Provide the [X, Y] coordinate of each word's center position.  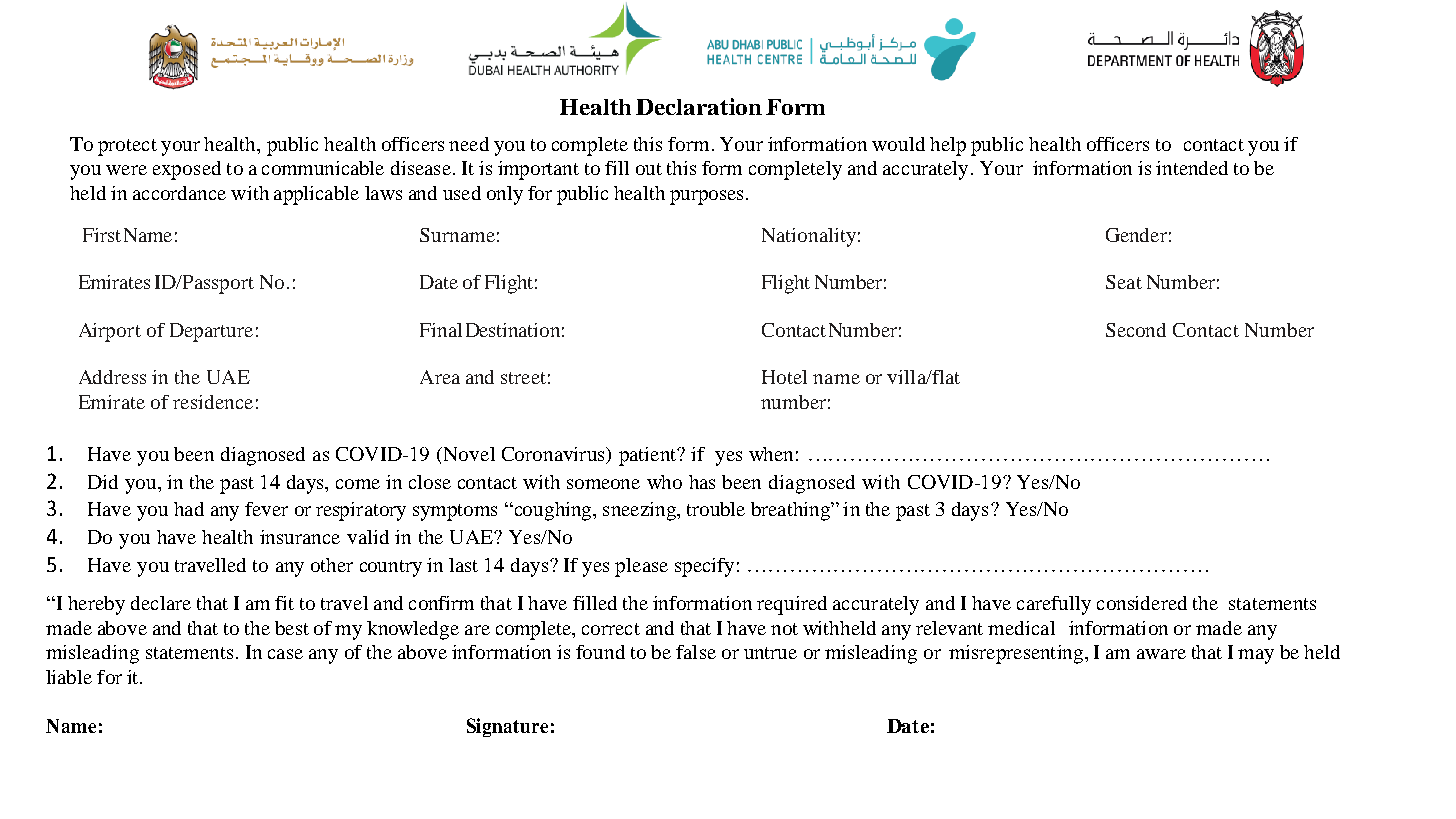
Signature [507, 727]
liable [69, 677]
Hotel [784, 377]
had [189, 509]
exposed [187, 170]
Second [1136, 330]
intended [1192, 168]
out [649, 169]
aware [1161, 654]
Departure [211, 332]
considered [1142, 603]
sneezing [640, 511]
